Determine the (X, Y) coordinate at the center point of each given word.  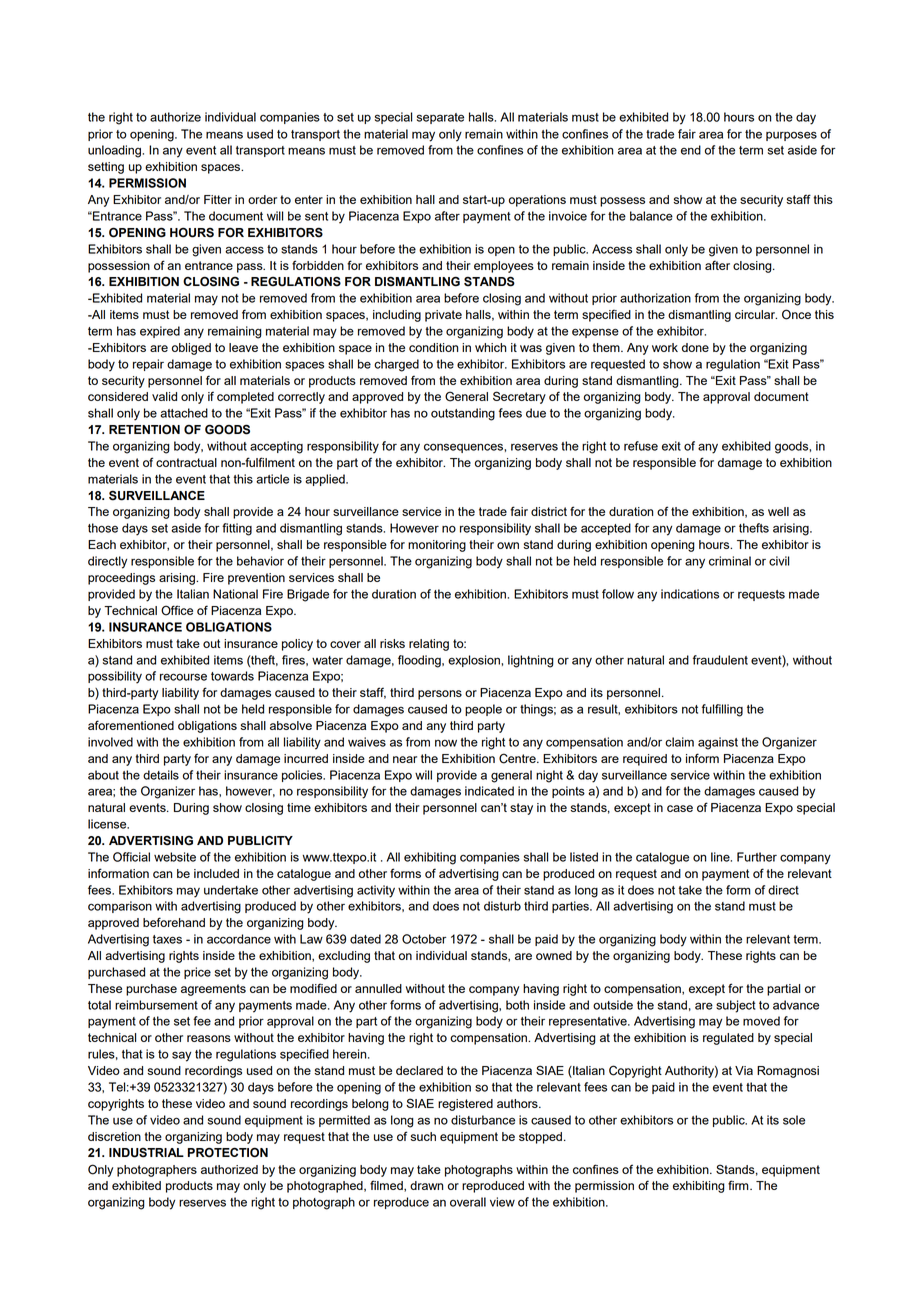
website (175, 857)
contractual (186, 462)
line (721, 857)
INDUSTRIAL (146, 1153)
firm (739, 1185)
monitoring (437, 546)
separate (440, 118)
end (691, 150)
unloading (114, 151)
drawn (426, 1185)
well (778, 511)
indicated (489, 791)
